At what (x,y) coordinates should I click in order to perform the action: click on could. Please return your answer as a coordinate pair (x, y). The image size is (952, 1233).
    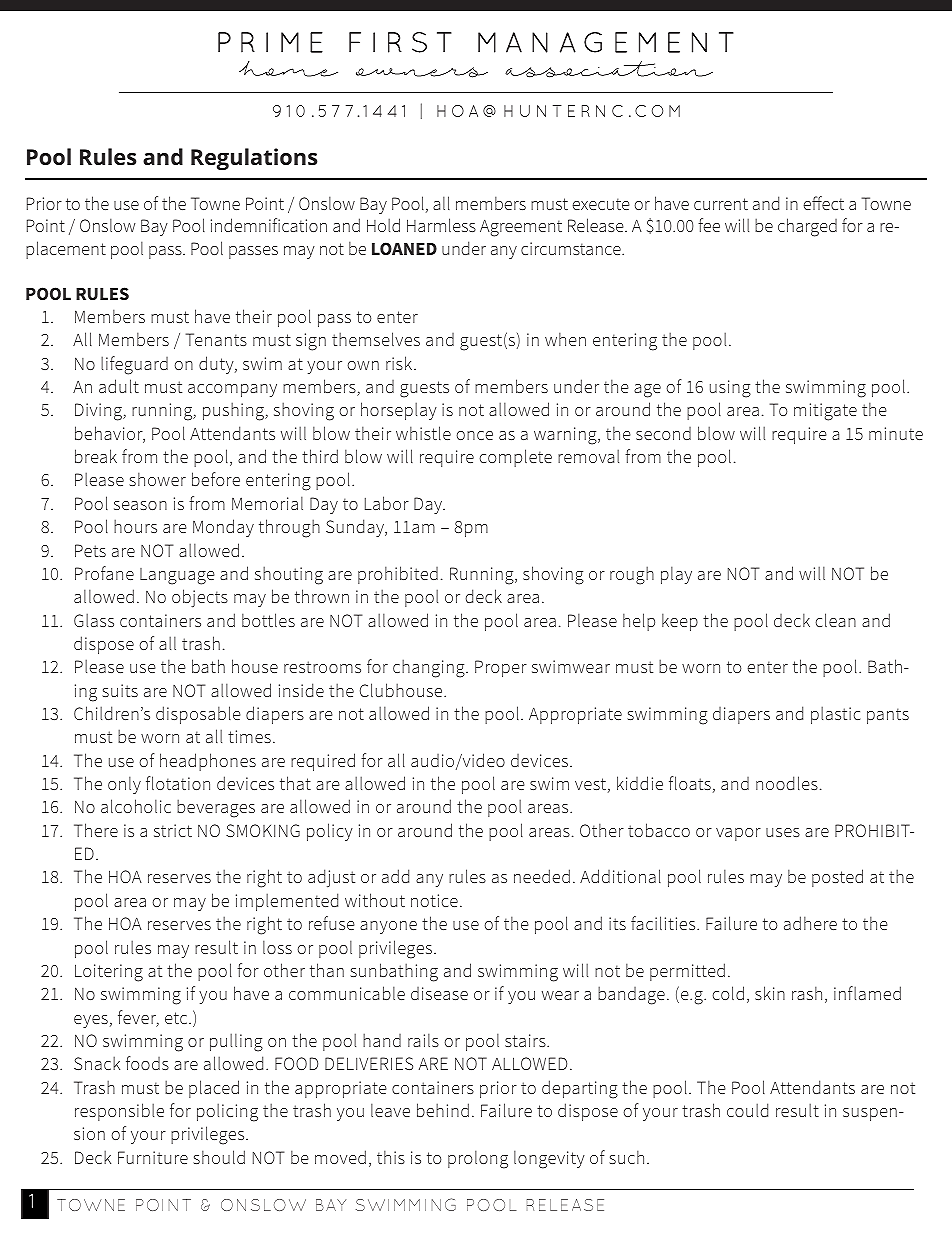
    Looking at the image, I should click on (747, 1110).
